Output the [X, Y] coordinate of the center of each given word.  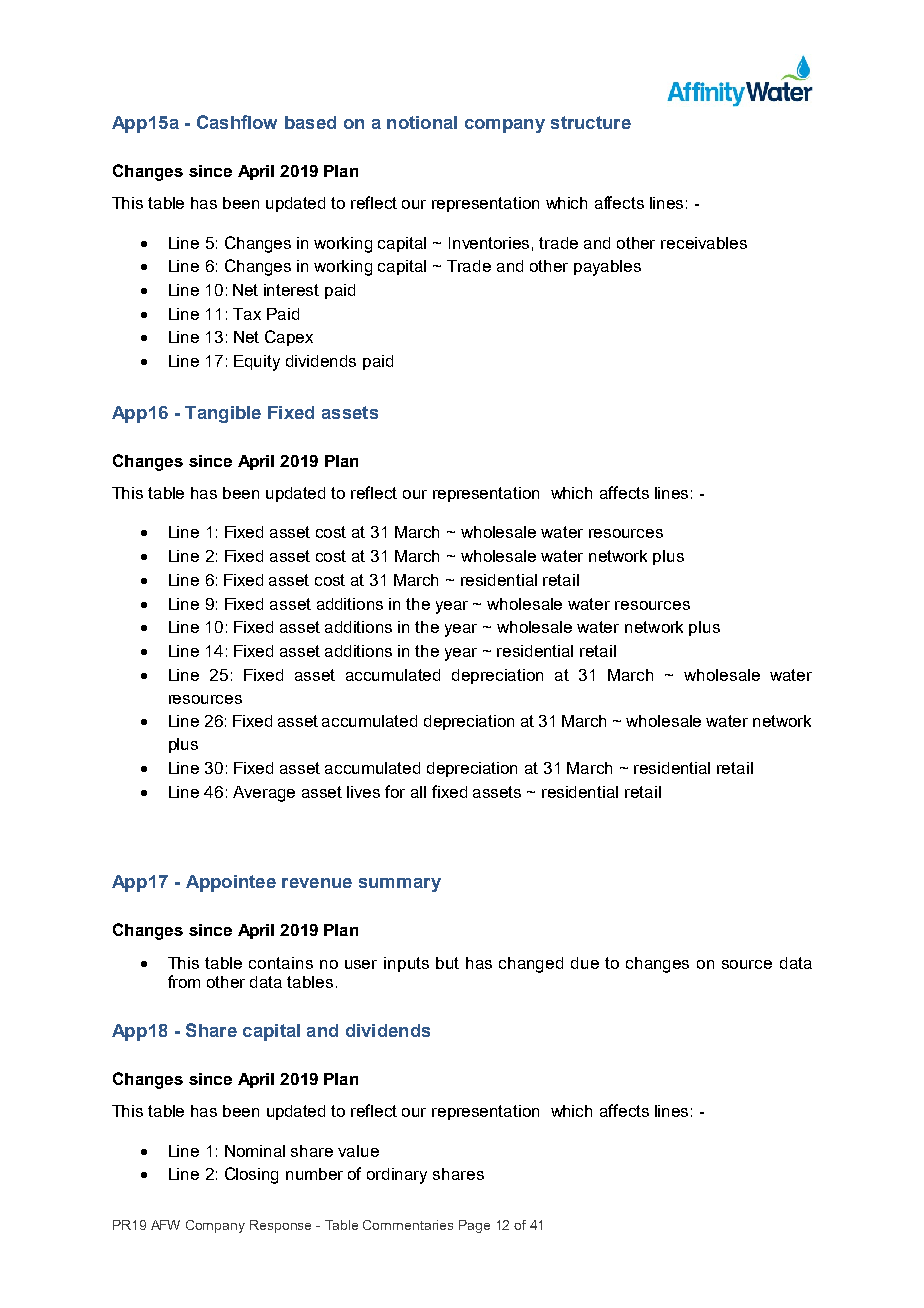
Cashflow [237, 122]
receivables [704, 243]
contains [281, 963]
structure [591, 122]
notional [422, 122]
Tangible [223, 414]
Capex [289, 338]
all [418, 792]
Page [474, 1226]
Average [264, 794]
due [585, 963]
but [447, 963]
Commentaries [408, 1225]
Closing [251, 1175]
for [395, 791]
